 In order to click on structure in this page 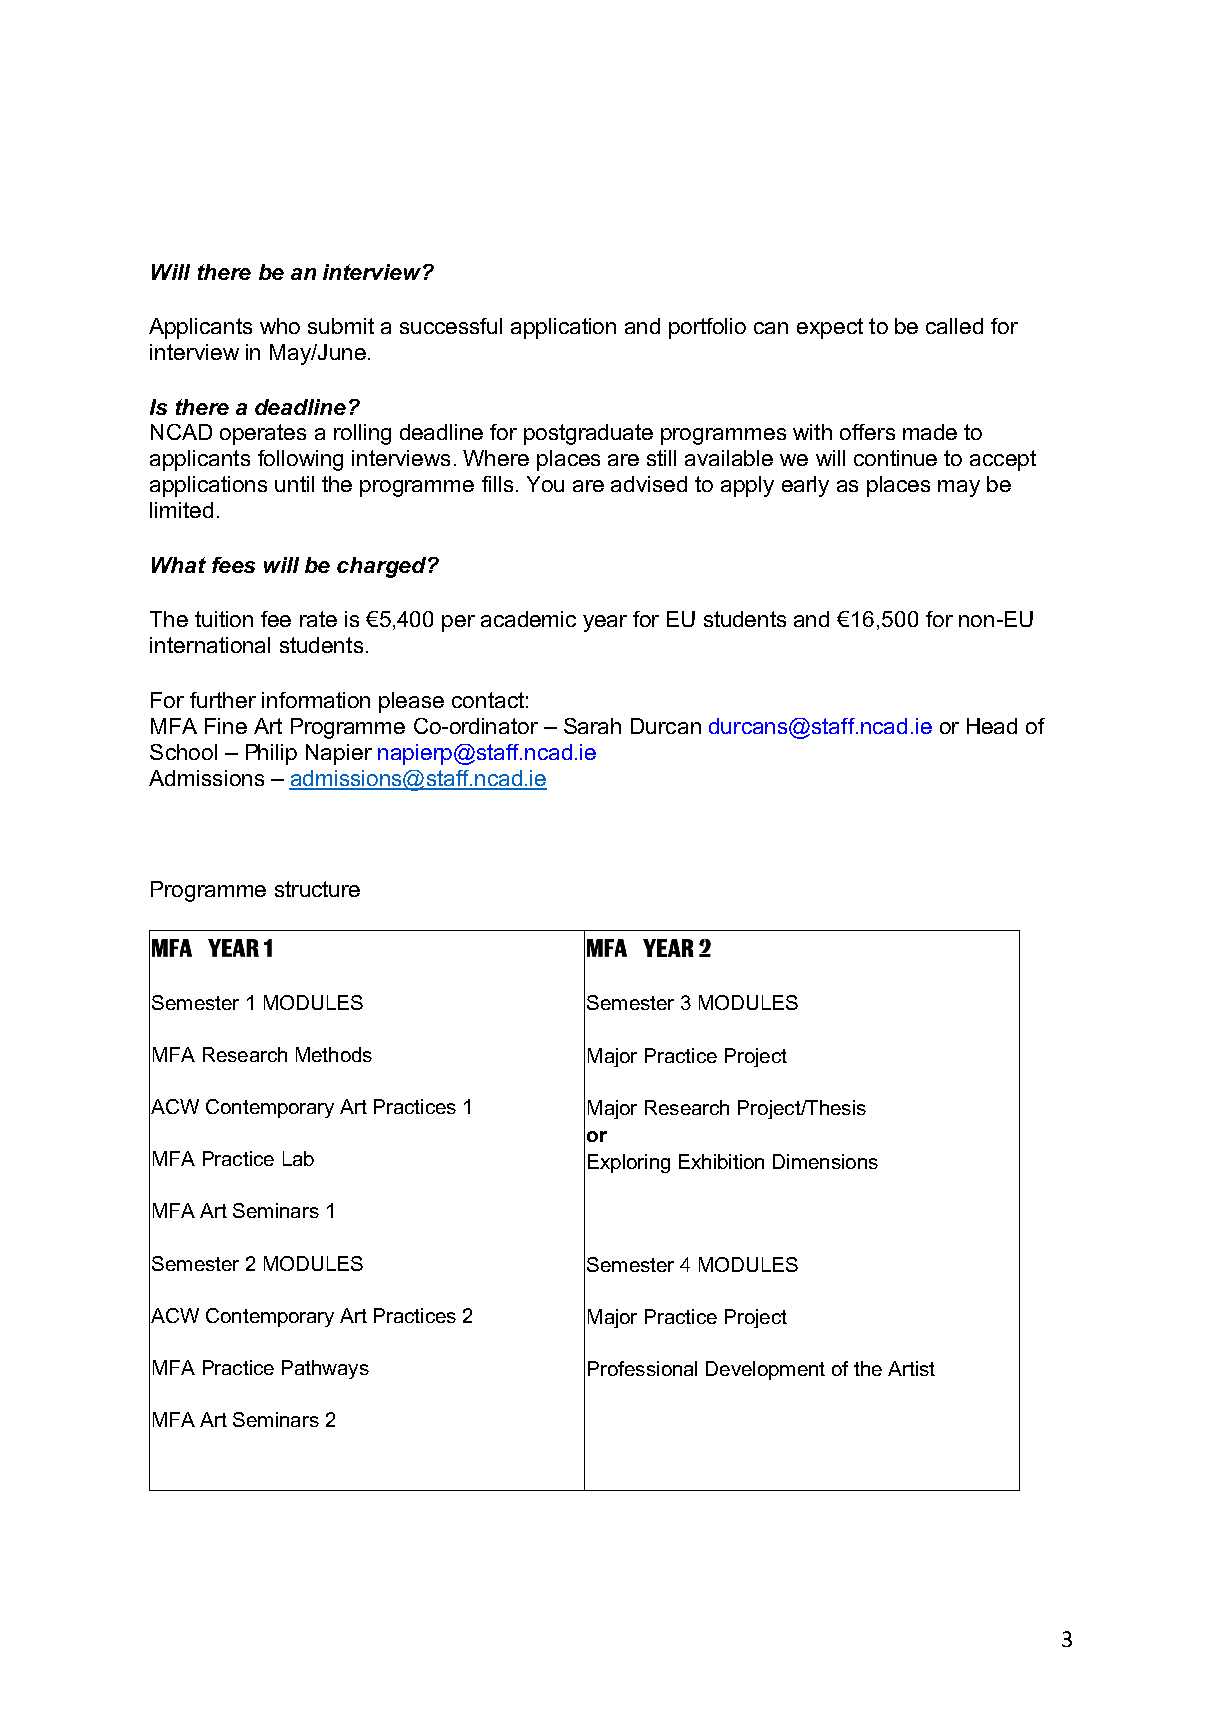, I will do `click(317, 889)`.
